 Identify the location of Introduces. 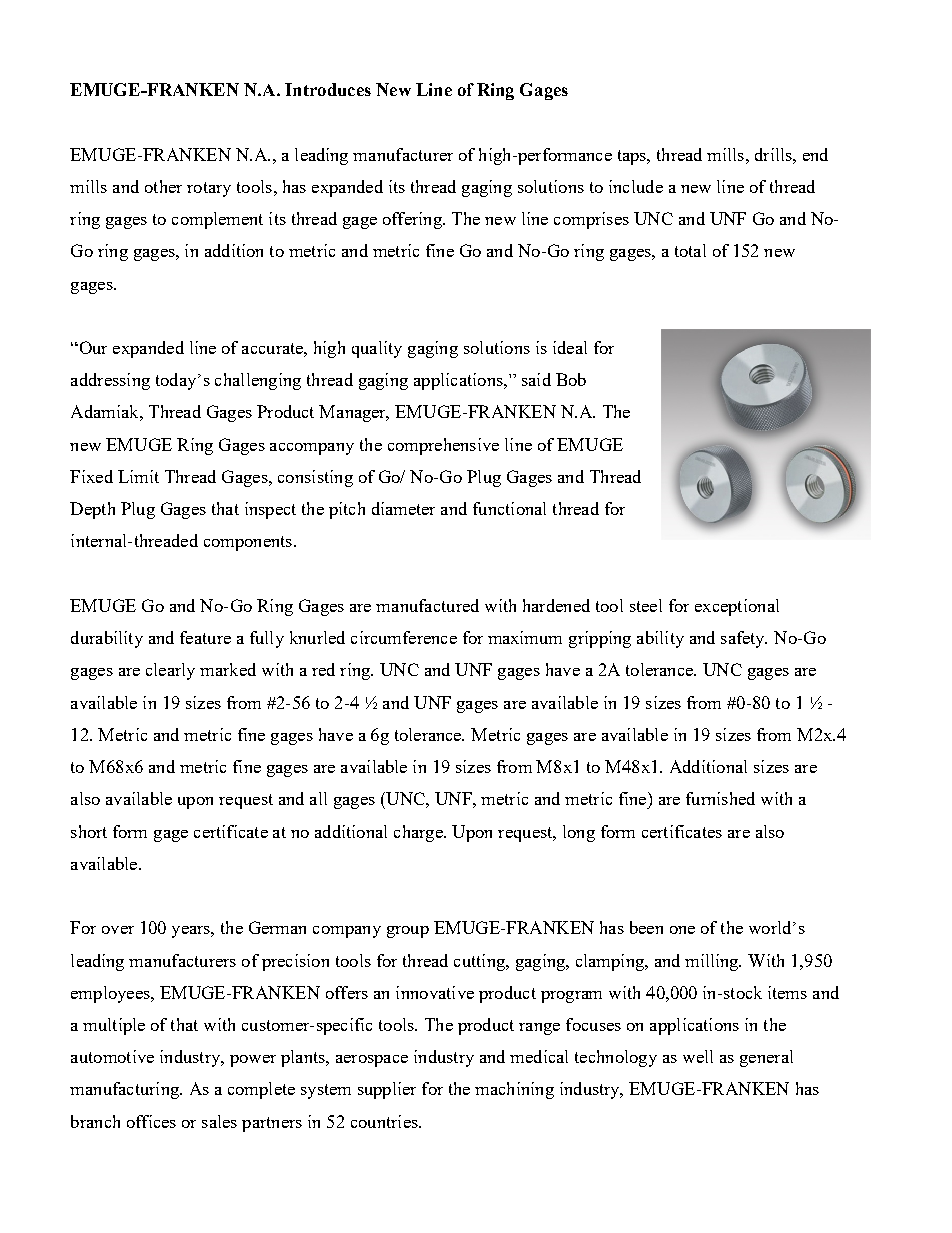
(328, 89).
